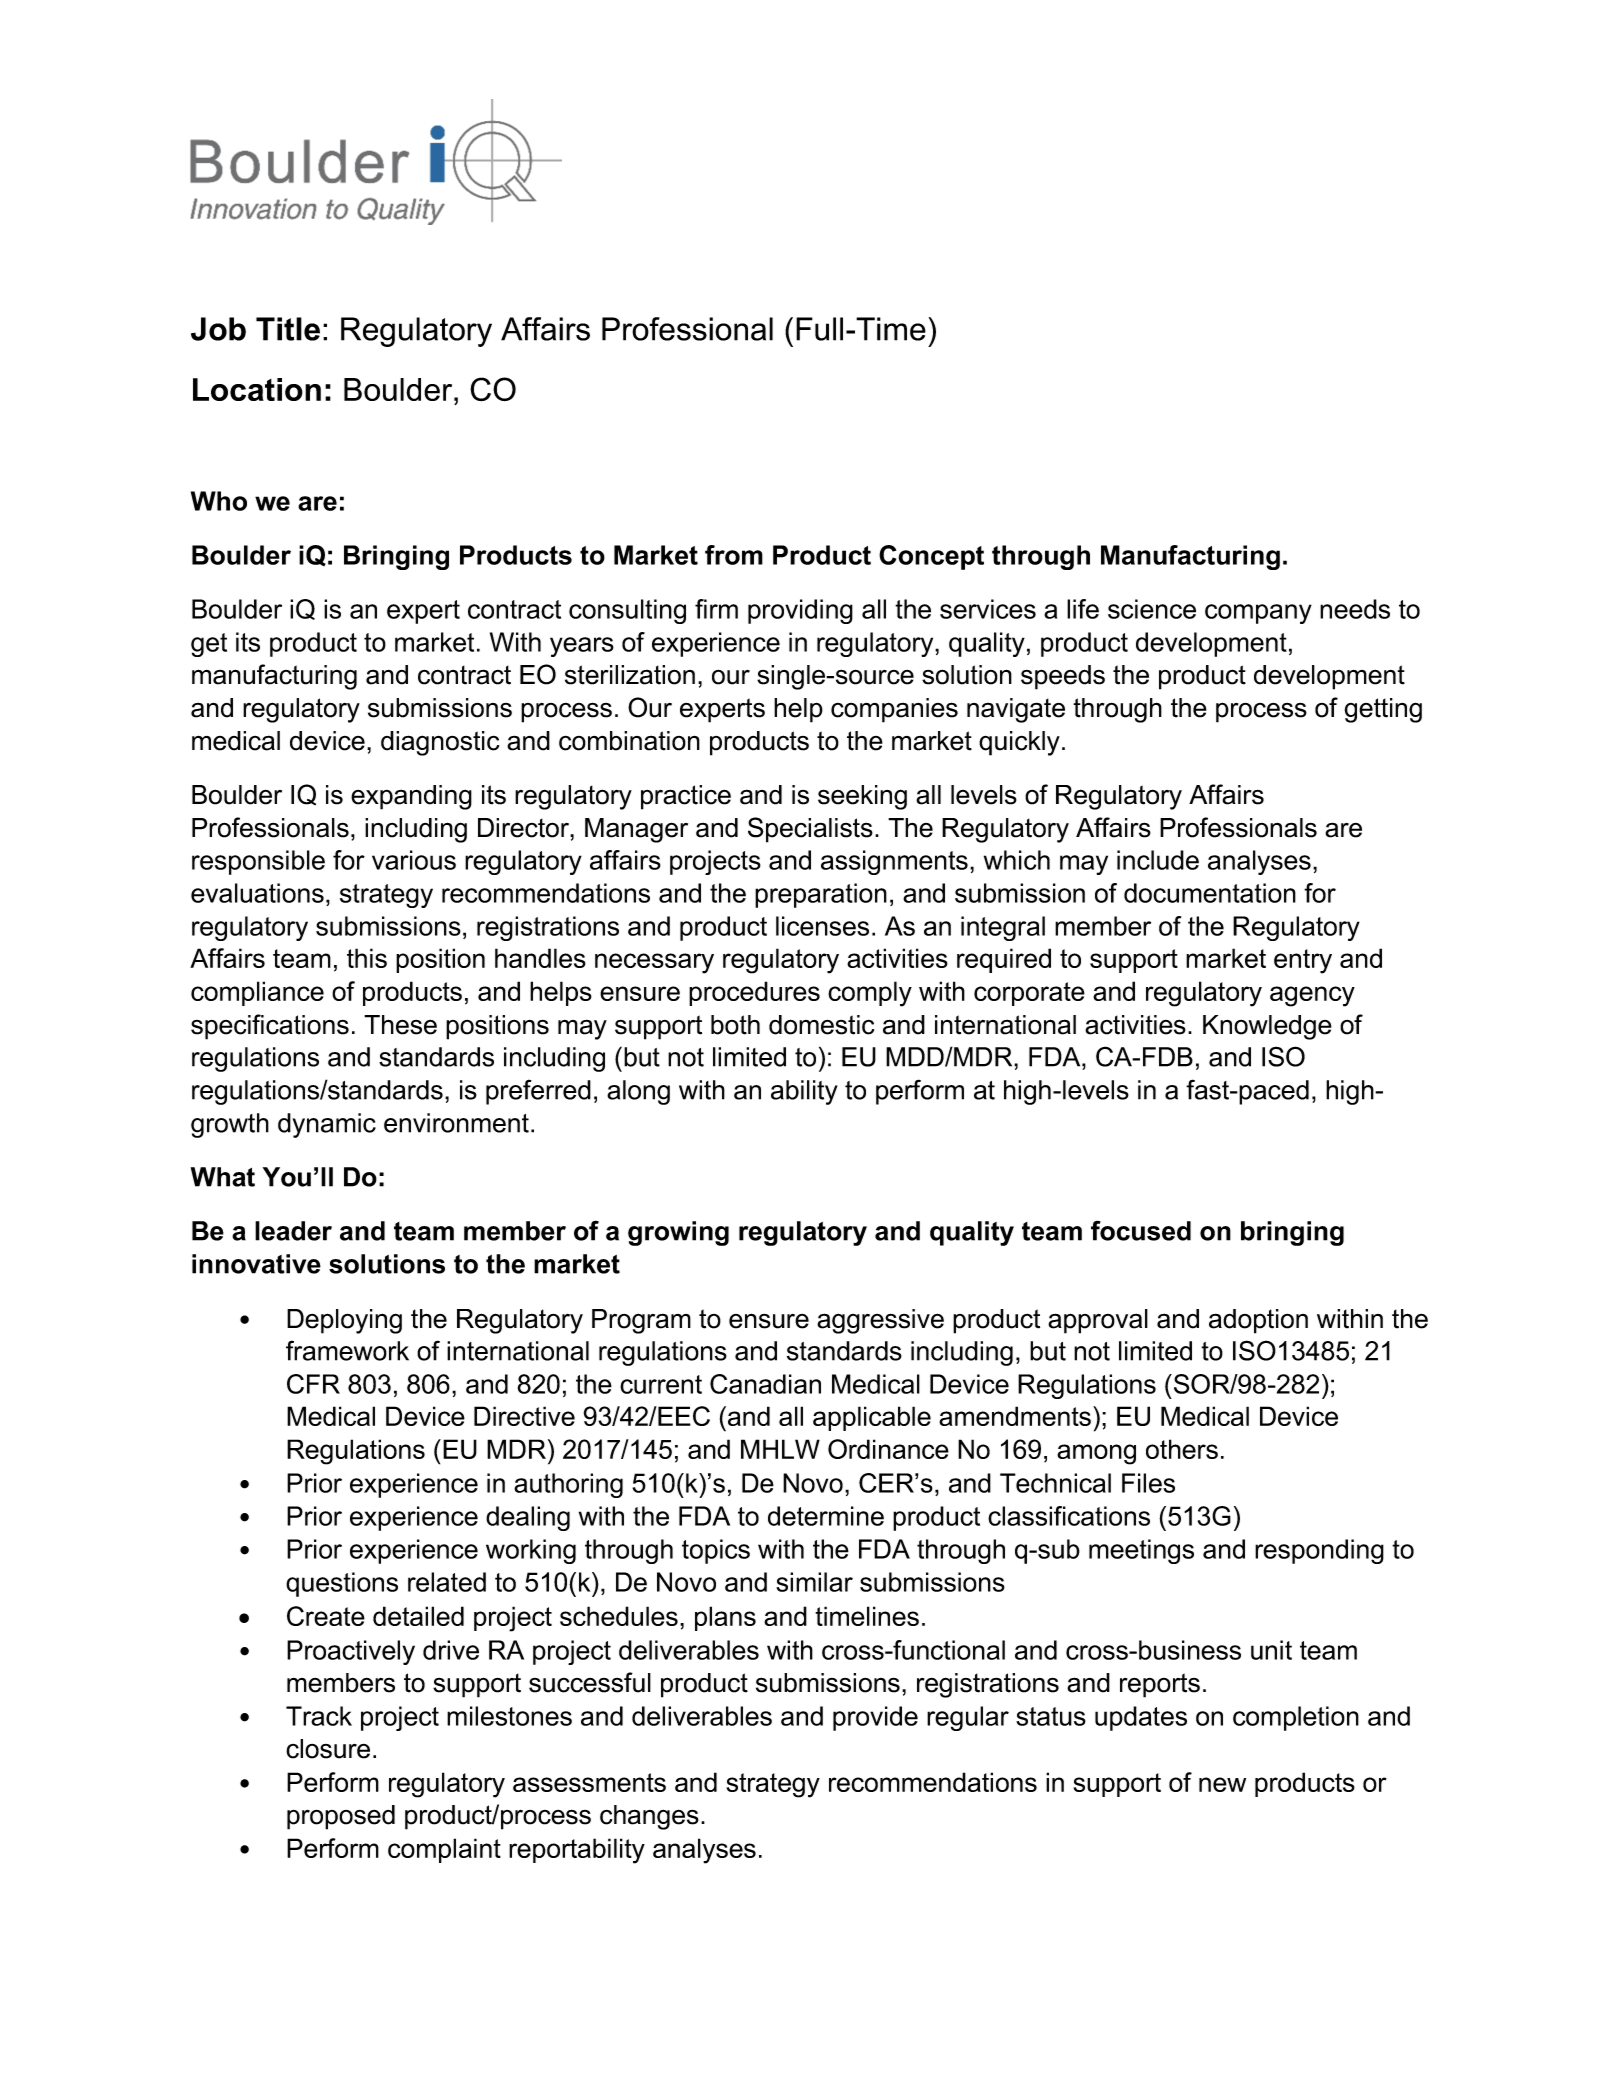 The image size is (1620, 2096). I want to click on various, so click(414, 860).
